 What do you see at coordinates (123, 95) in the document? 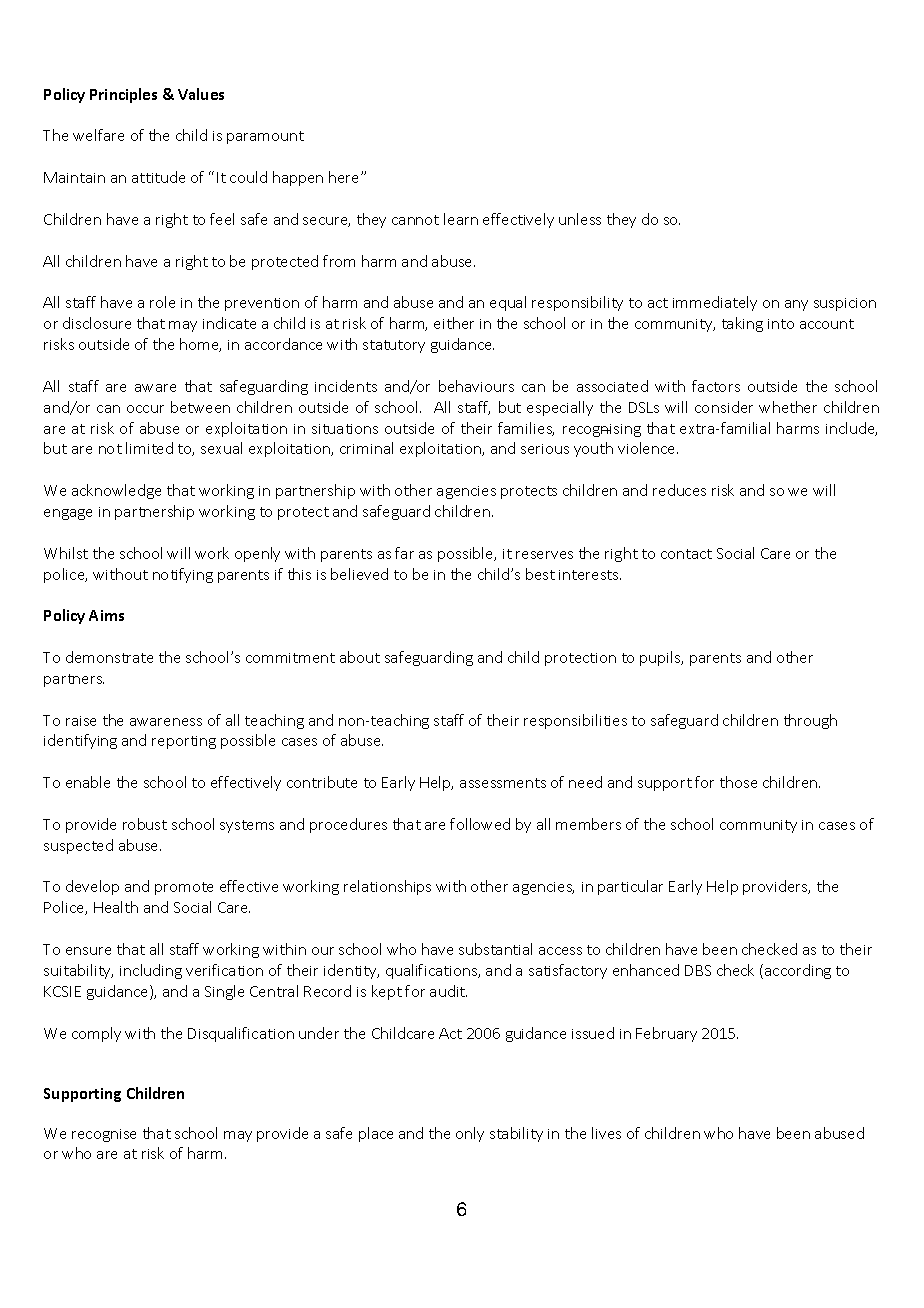
I see `Principles` at bounding box center [123, 95].
